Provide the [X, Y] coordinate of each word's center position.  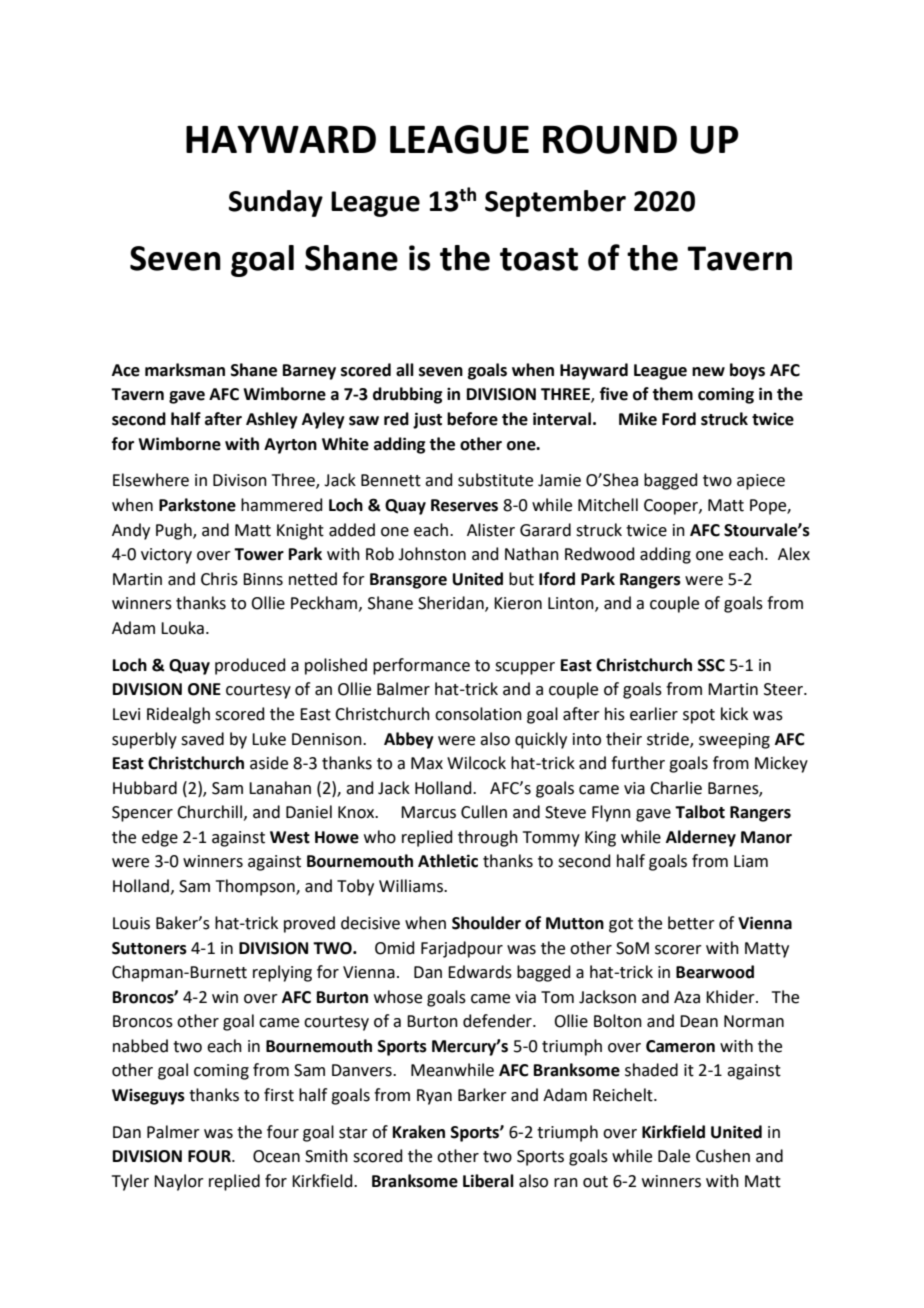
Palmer [173, 1132]
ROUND [610, 139]
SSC [711, 665]
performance [421, 666]
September [555, 203]
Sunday [276, 203]
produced [250, 666]
